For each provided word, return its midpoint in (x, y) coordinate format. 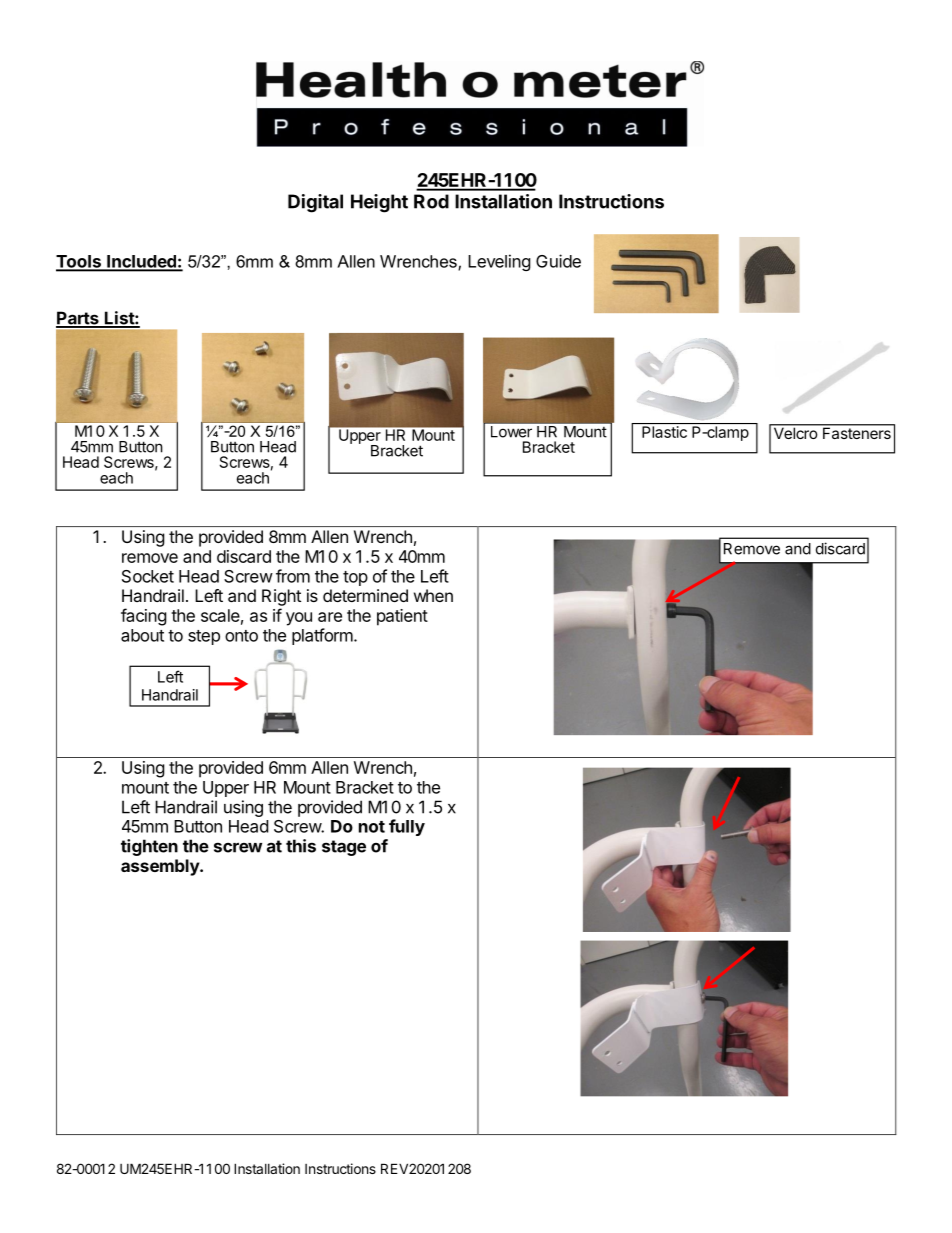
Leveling (499, 262)
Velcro (795, 432)
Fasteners (857, 432)
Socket (148, 576)
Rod (431, 201)
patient (402, 617)
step (204, 637)
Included (141, 262)
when (433, 595)
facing (144, 617)
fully (407, 827)
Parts (78, 319)
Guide (558, 261)
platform (322, 636)
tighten (149, 847)
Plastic (664, 432)
